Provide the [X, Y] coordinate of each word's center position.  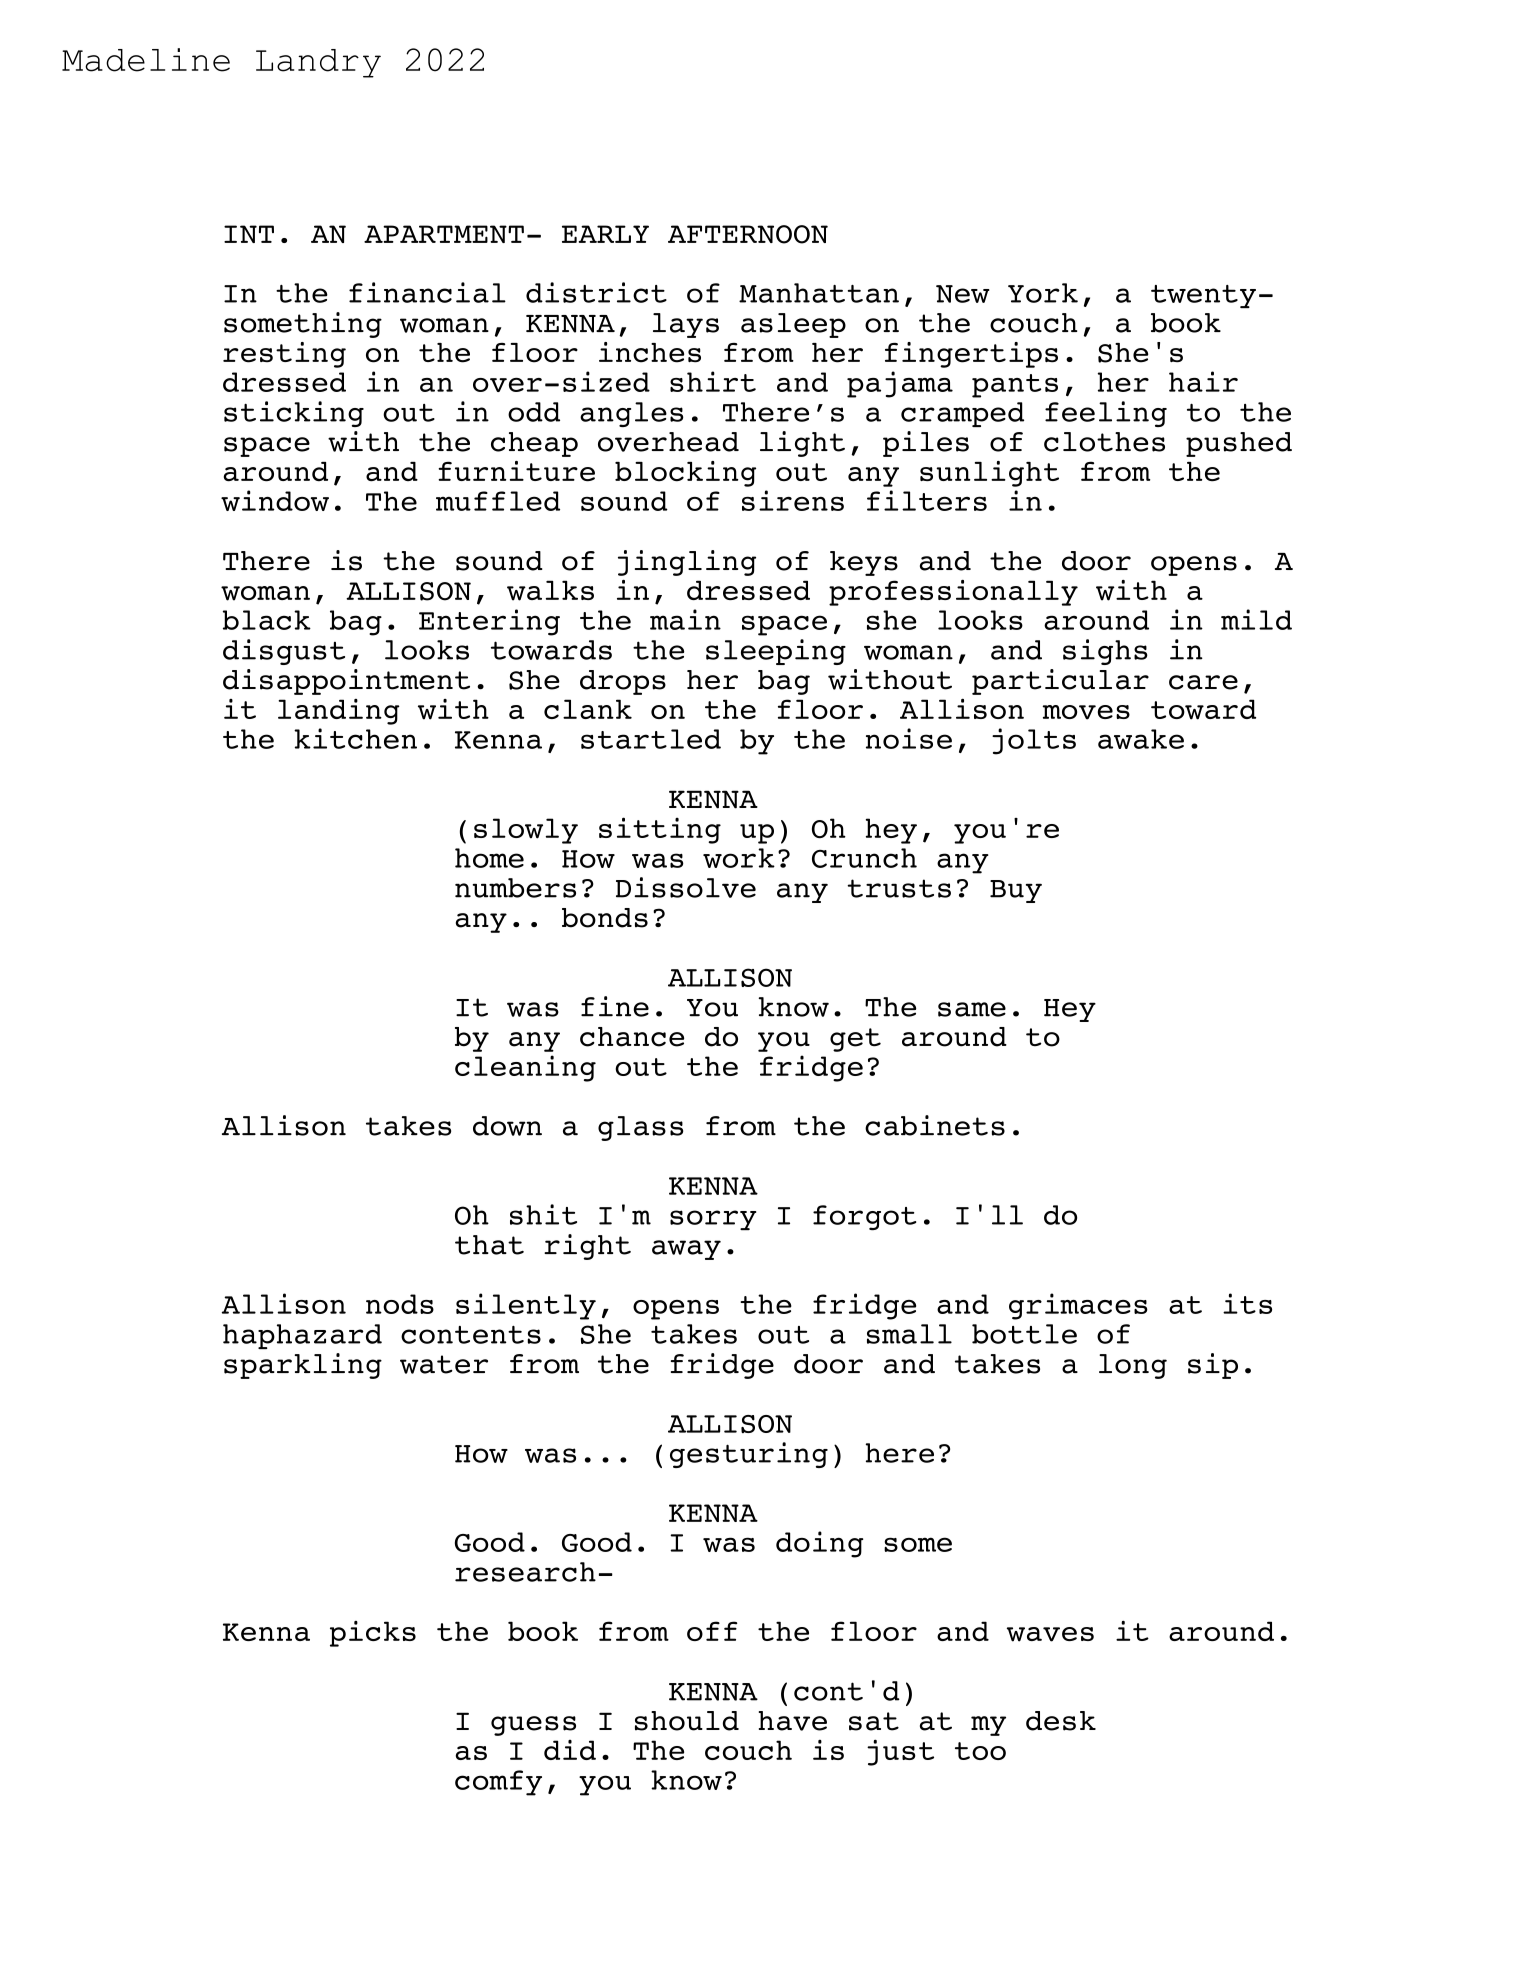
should [687, 1721]
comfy [498, 1783]
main [685, 619]
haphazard [302, 1336]
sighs [1105, 652]
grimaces [1078, 1306]
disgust [284, 652]
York [1043, 293]
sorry [713, 1220]
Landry [318, 63]
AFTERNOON [748, 234]
